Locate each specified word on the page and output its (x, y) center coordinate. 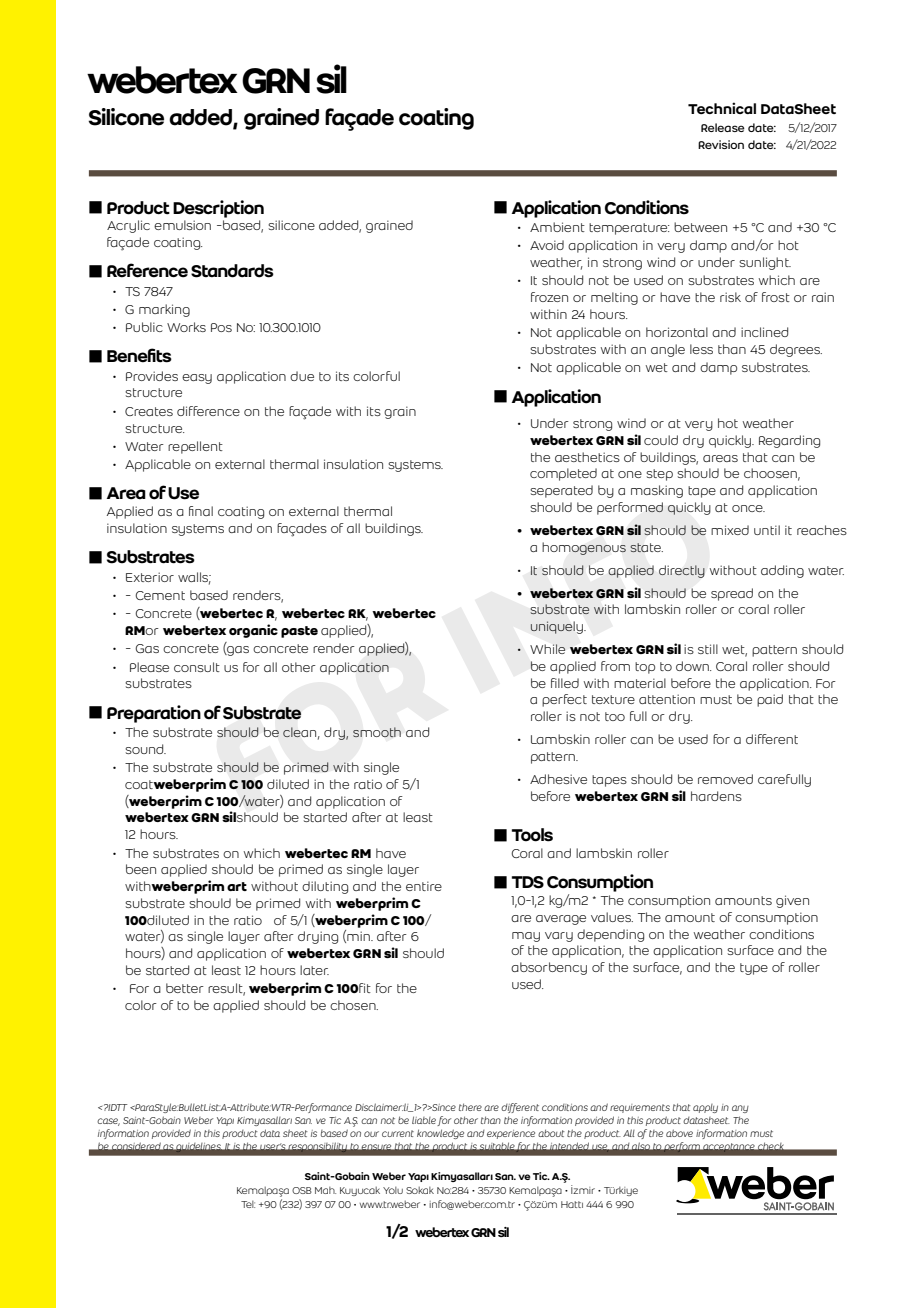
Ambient (557, 227)
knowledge (440, 1134)
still (708, 649)
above (679, 1133)
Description (218, 209)
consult (197, 667)
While (547, 649)
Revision (721, 144)
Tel (248, 1204)
